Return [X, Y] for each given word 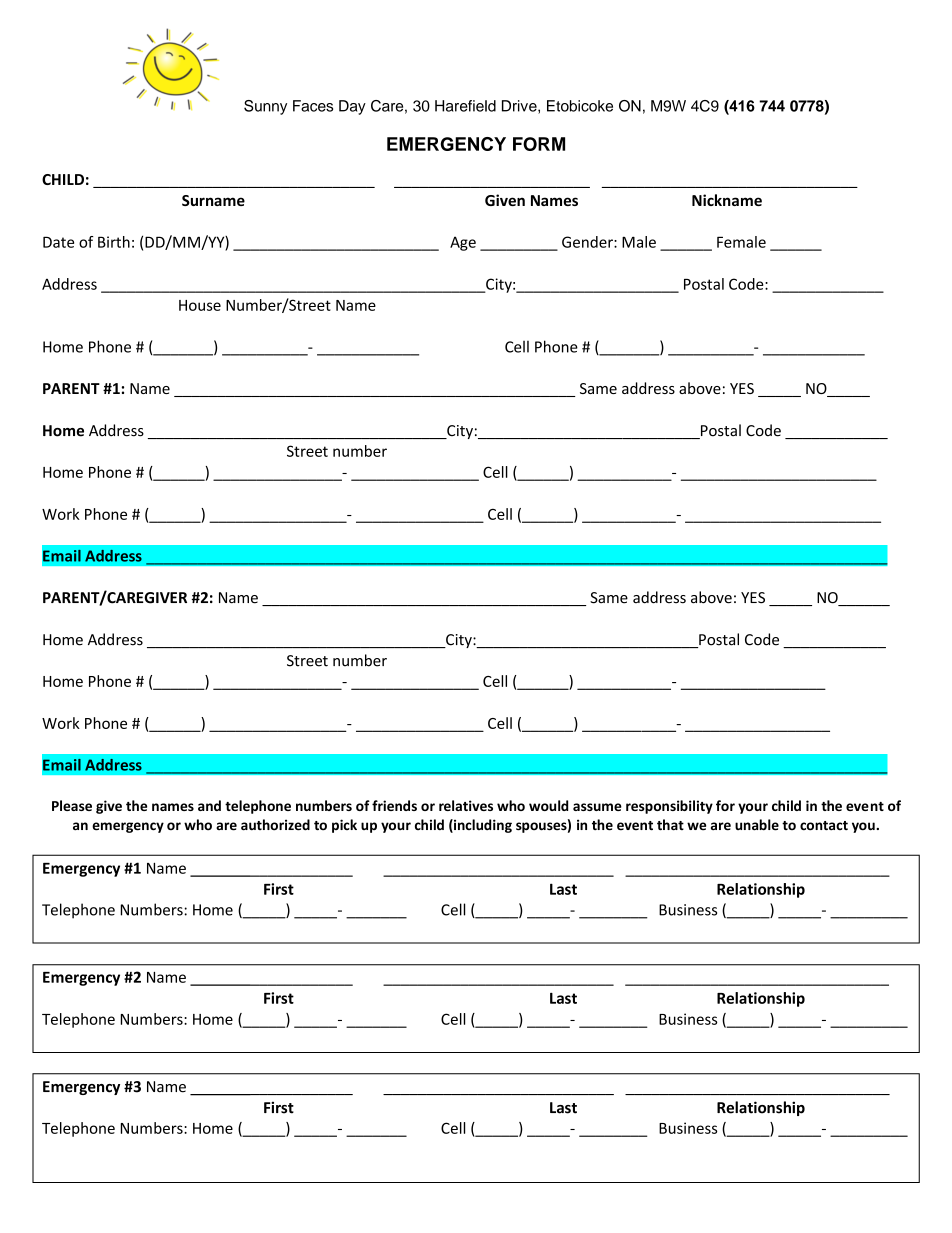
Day [352, 107]
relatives [466, 805]
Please [72, 805]
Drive [520, 107]
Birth [114, 242]
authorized [275, 825]
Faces [313, 106]
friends [394, 805]
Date [58, 242]
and [209, 805]
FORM [539, 144]
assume [597, 807]
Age [463, 243]
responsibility [669, 807]
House [200, 305]
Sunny [265, 107]
